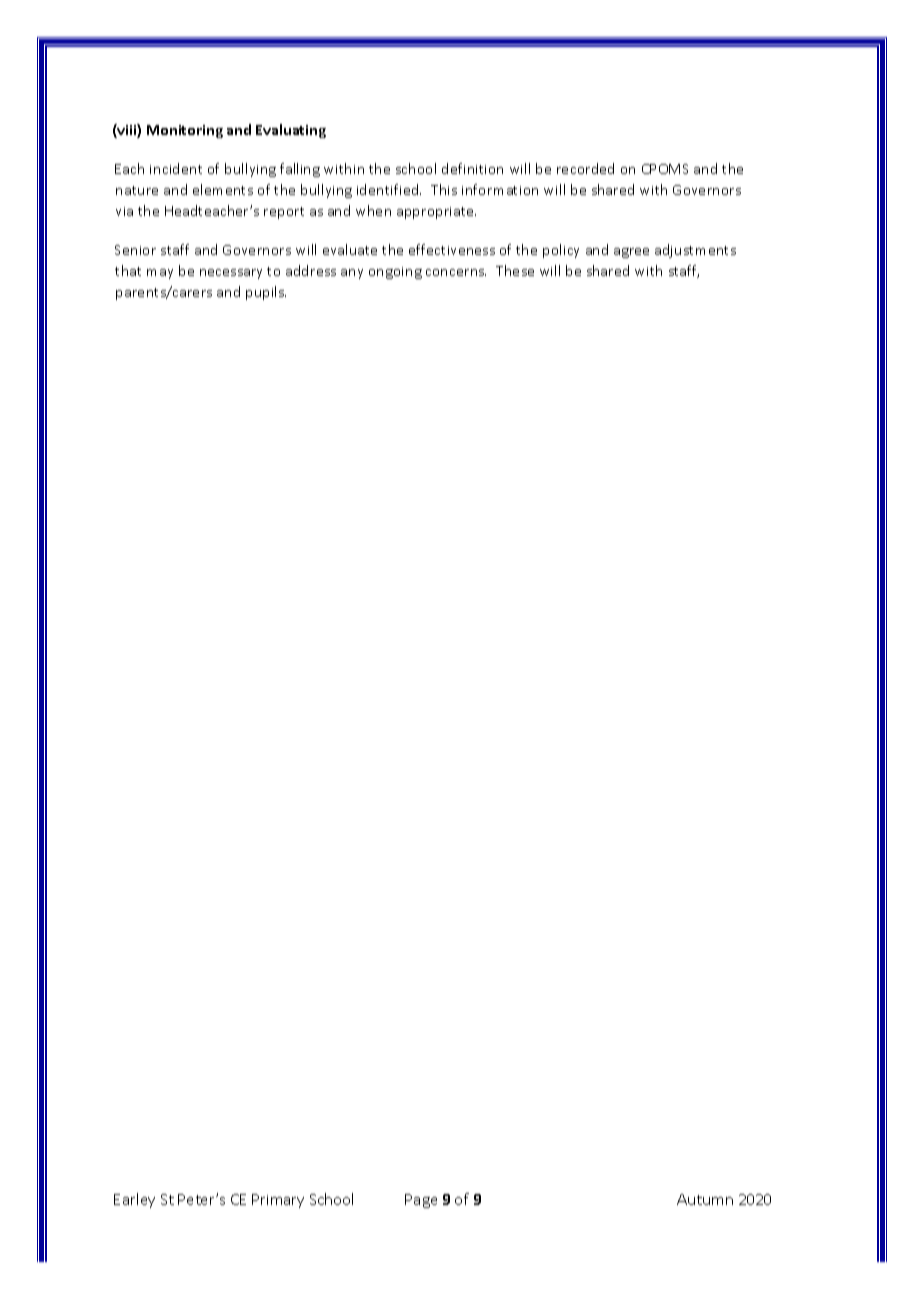 This image has width=924, height=1308. What do you see at coordinates (160, 274) in the image?
I see `may` at bounding box center [160, 274].
